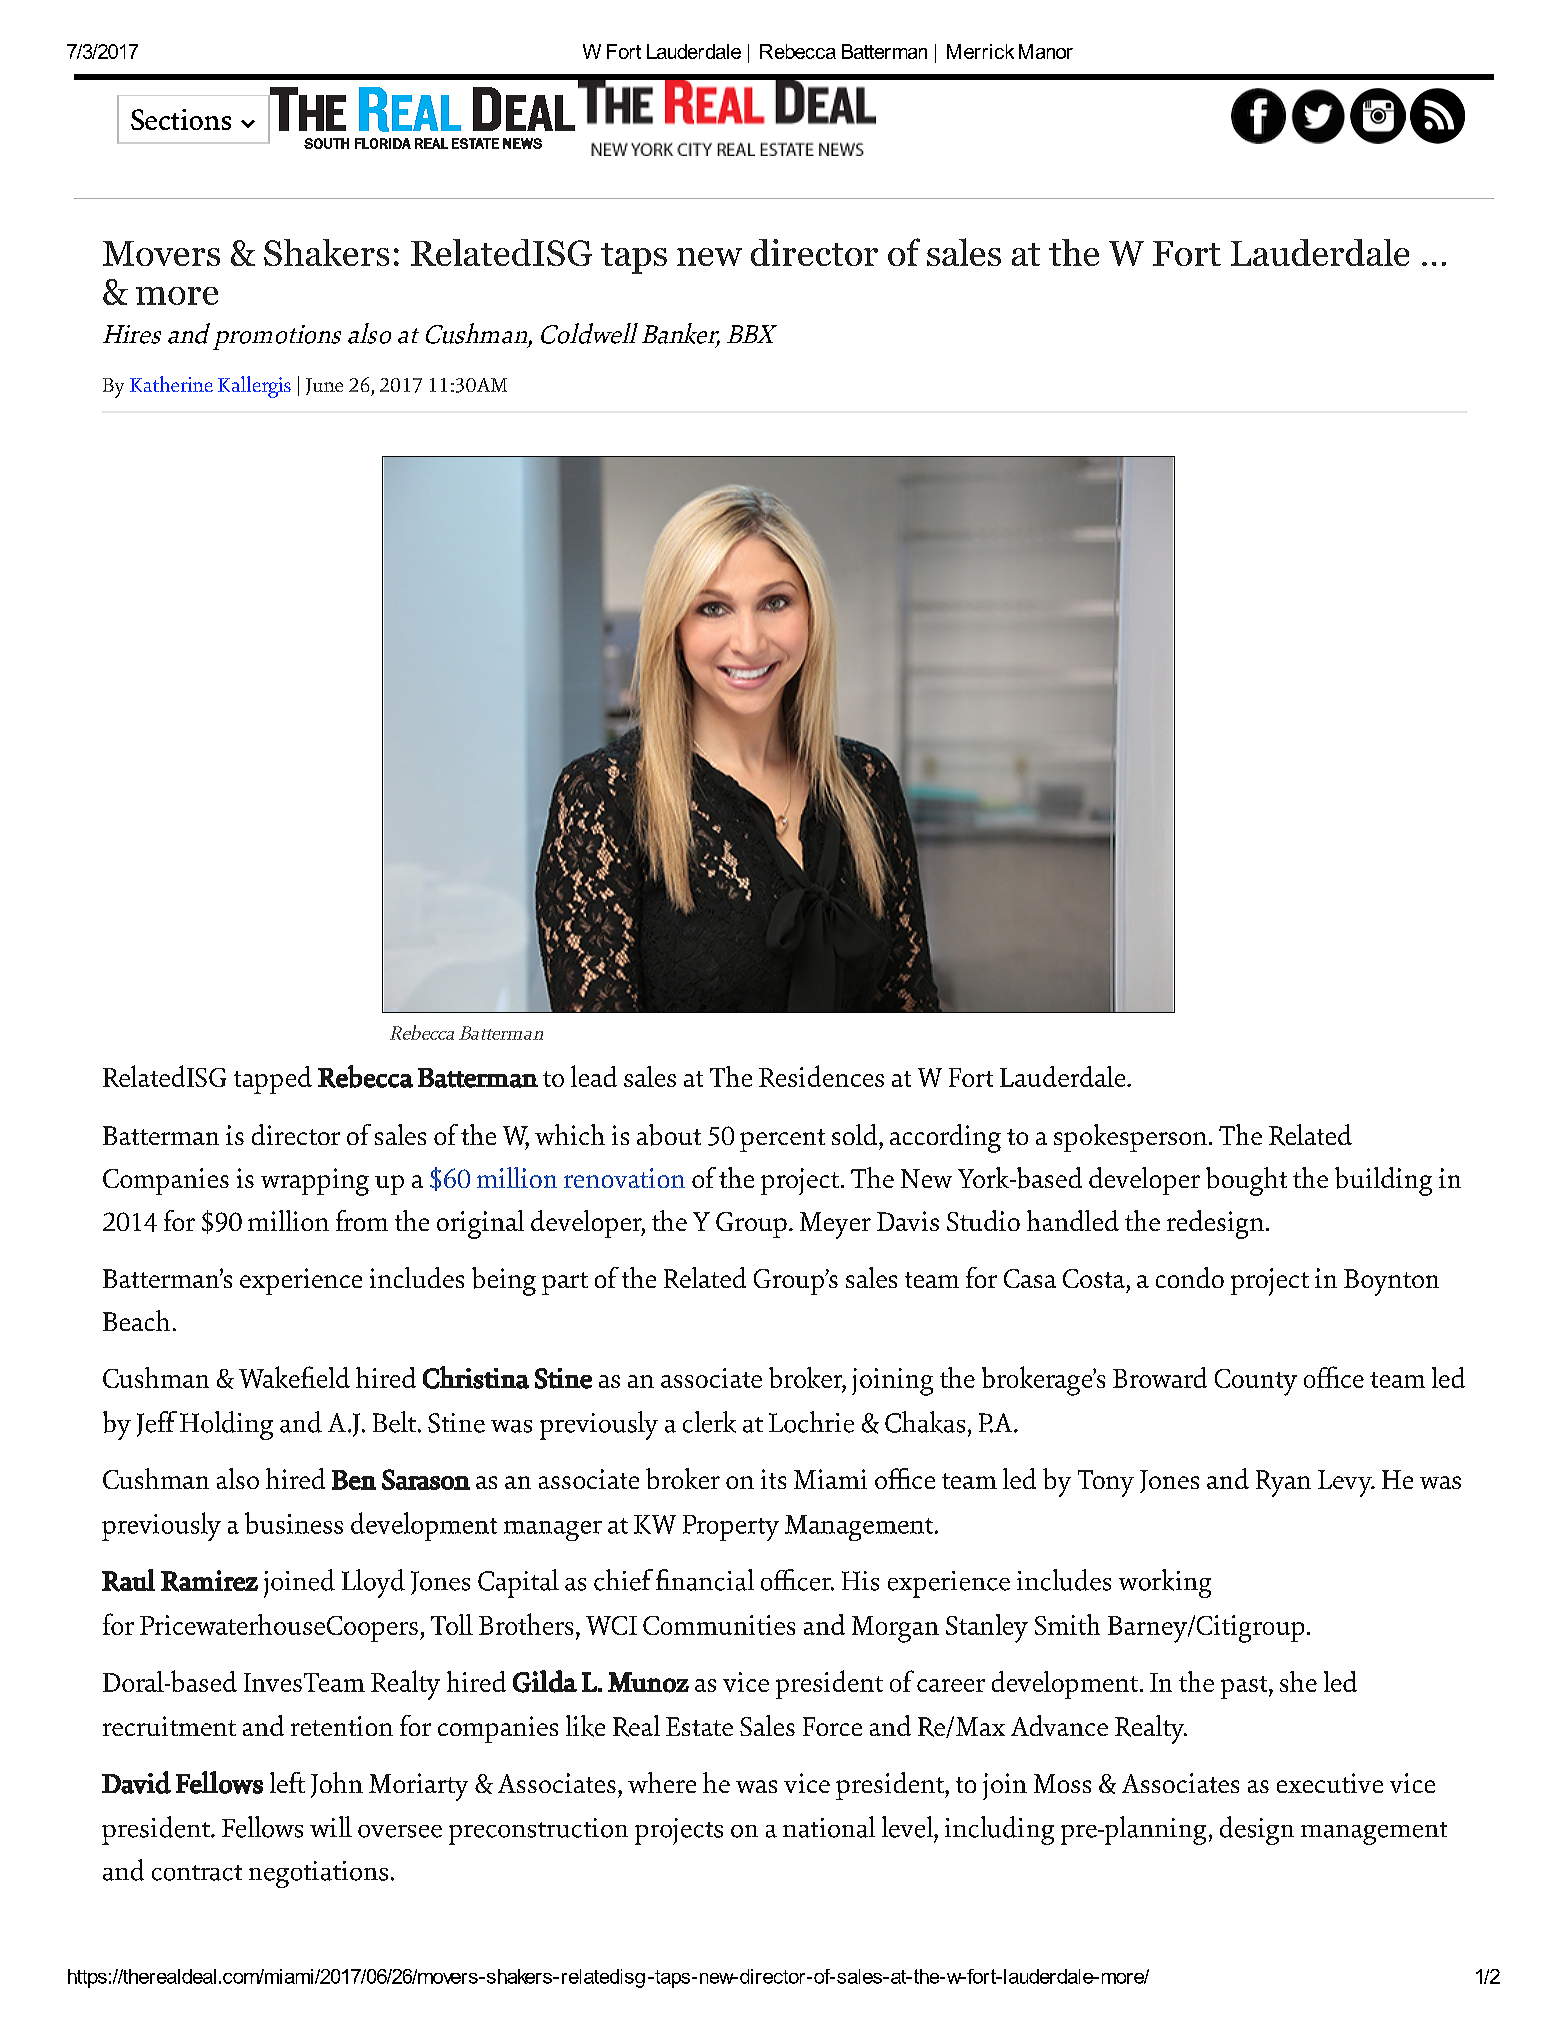  What do you see at coordinates (1130, 1138) in the screenshot?
I see `spokesperson` at bounding box center [1130, 1138].
